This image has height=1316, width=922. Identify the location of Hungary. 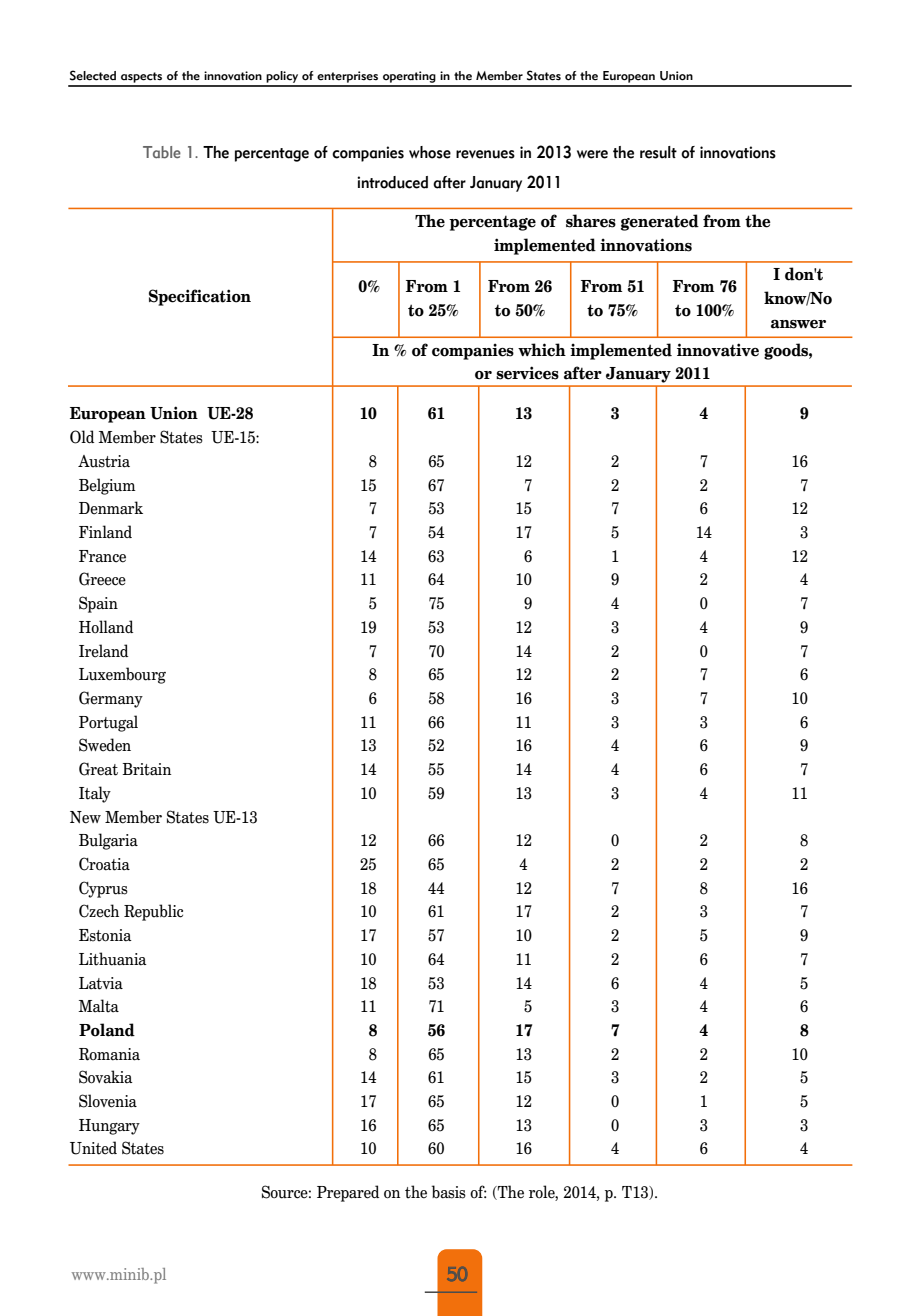
(109, 1127).
